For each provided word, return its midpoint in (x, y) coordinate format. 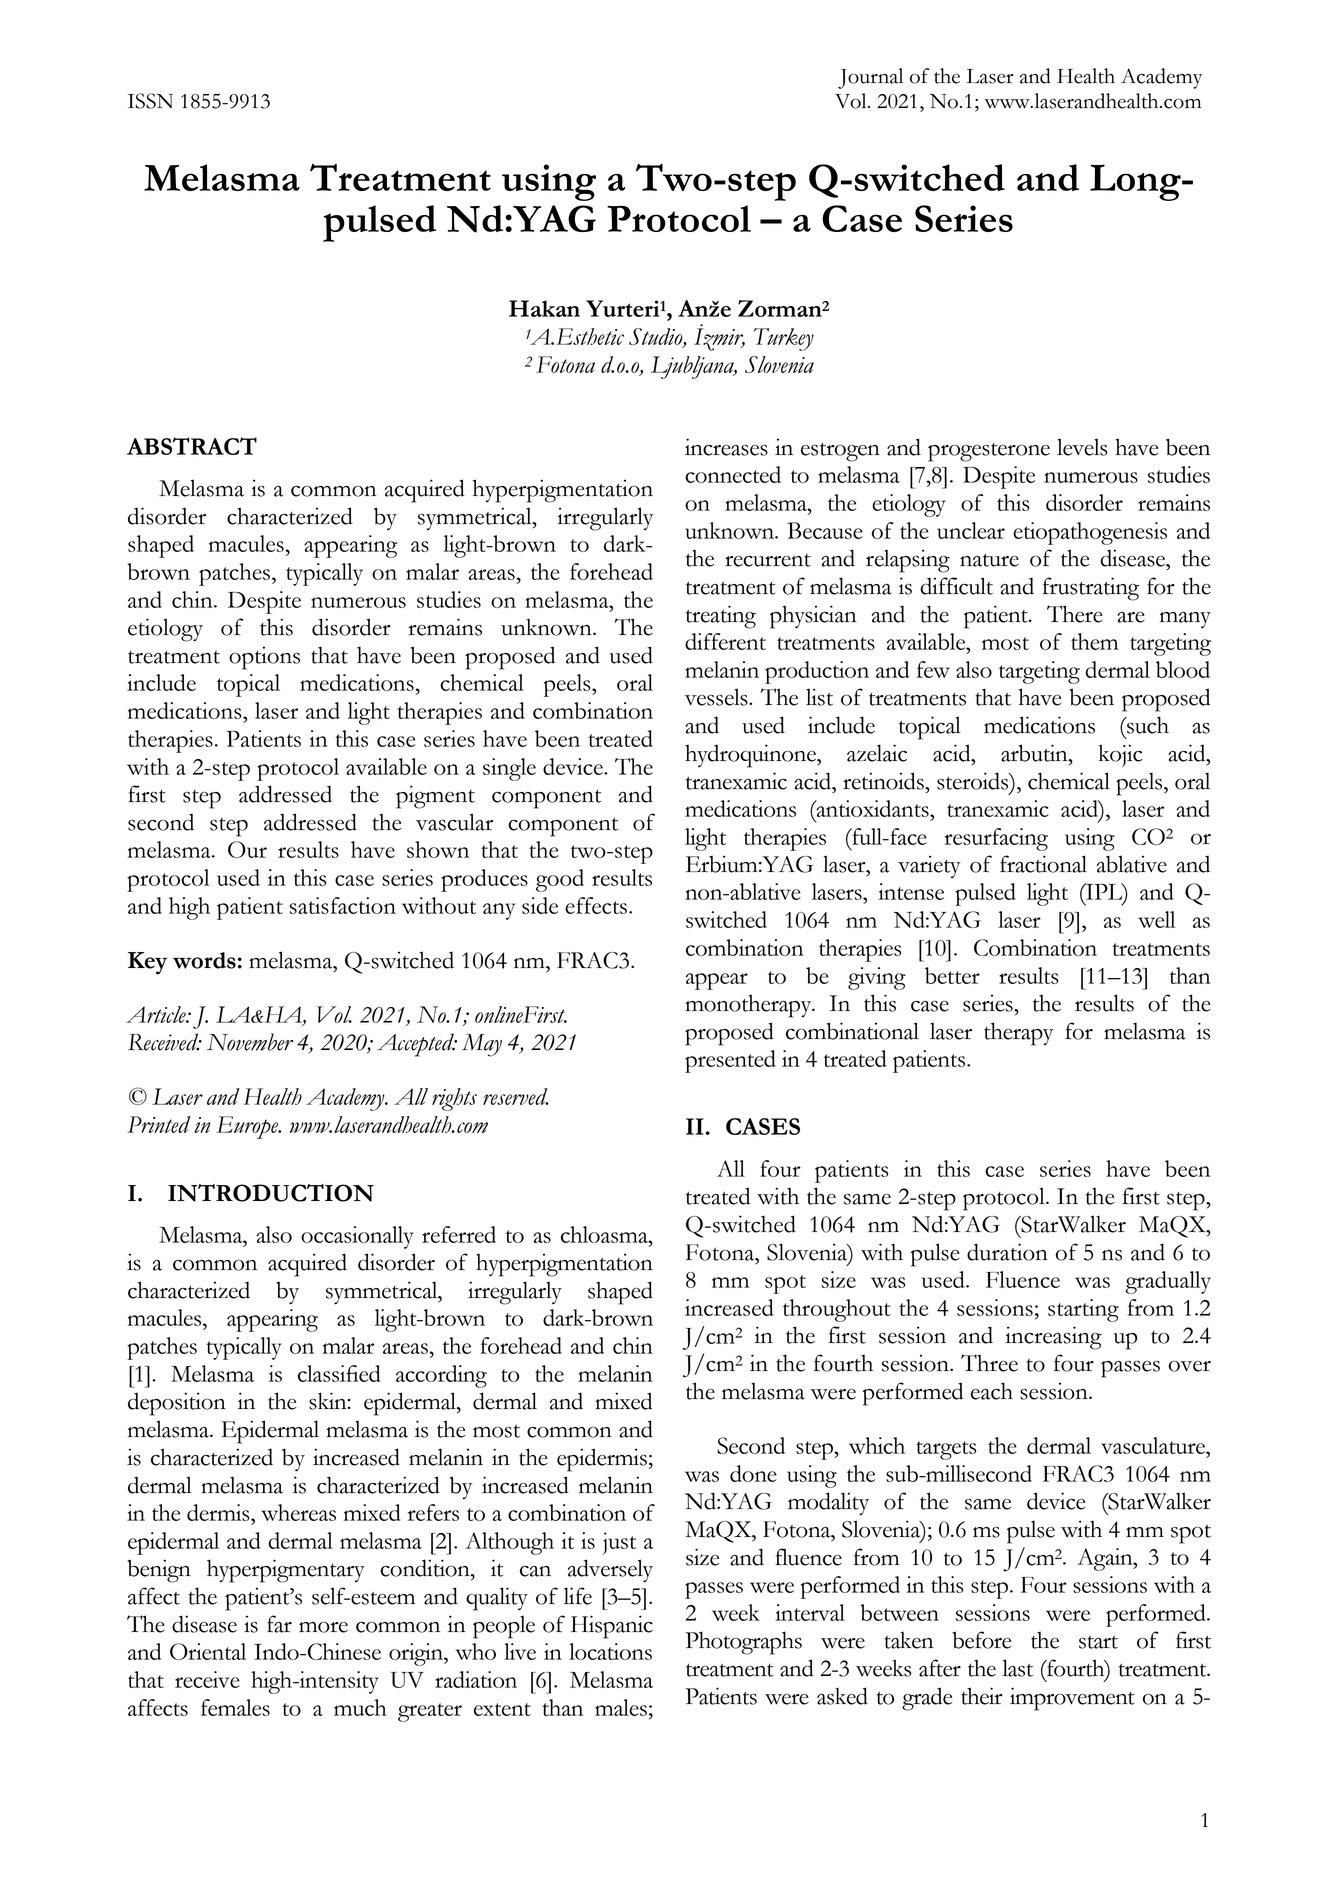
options (264, 658)
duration (1007, 1252)
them (1094, 641)
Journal (870, 78)
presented (730, 1061)
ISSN (150, 101)
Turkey (784, 339)
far (279, 1624)
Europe (248, 1127)
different (725, 641)
